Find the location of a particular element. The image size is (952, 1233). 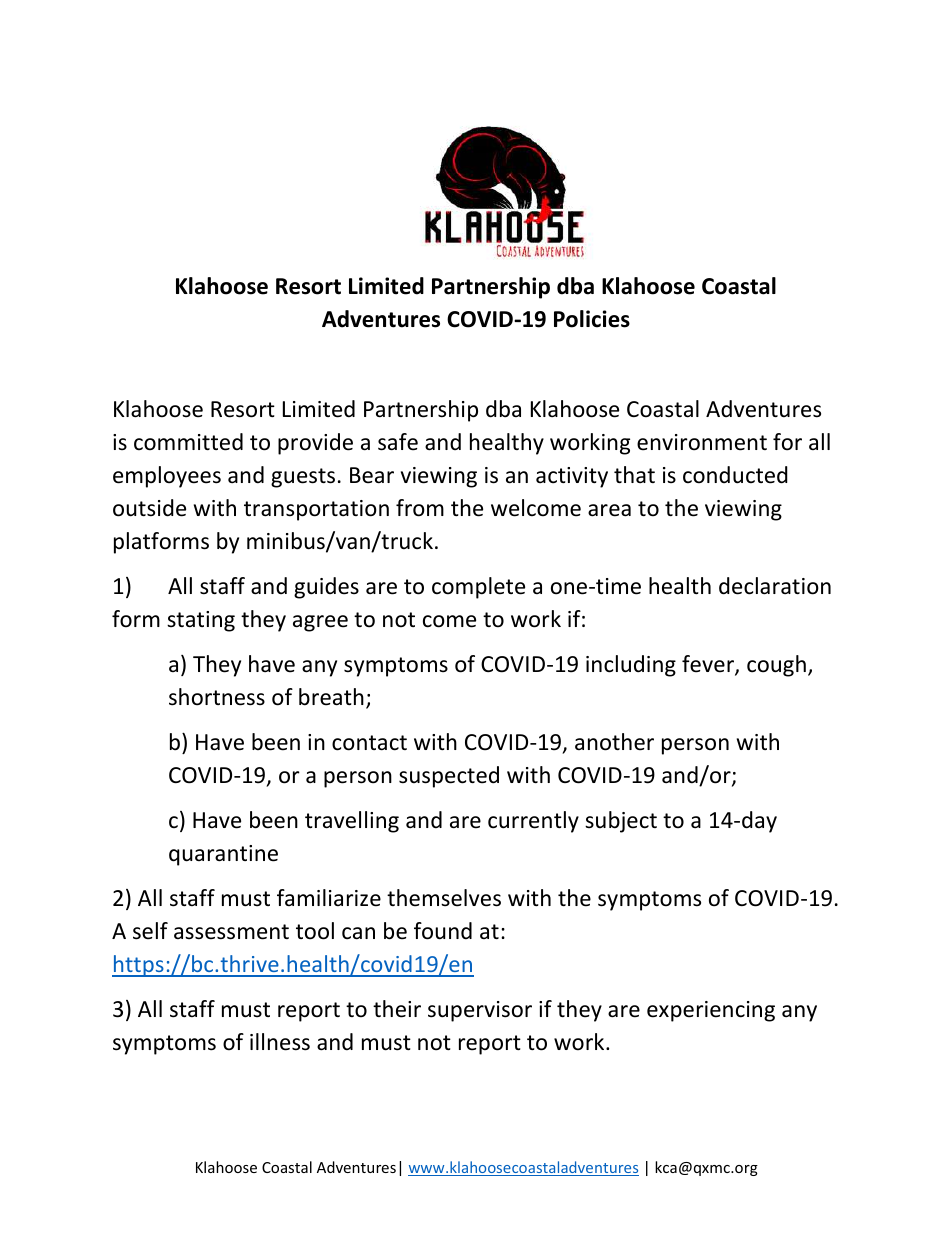

illness is located at coordinates (280, 1042).
